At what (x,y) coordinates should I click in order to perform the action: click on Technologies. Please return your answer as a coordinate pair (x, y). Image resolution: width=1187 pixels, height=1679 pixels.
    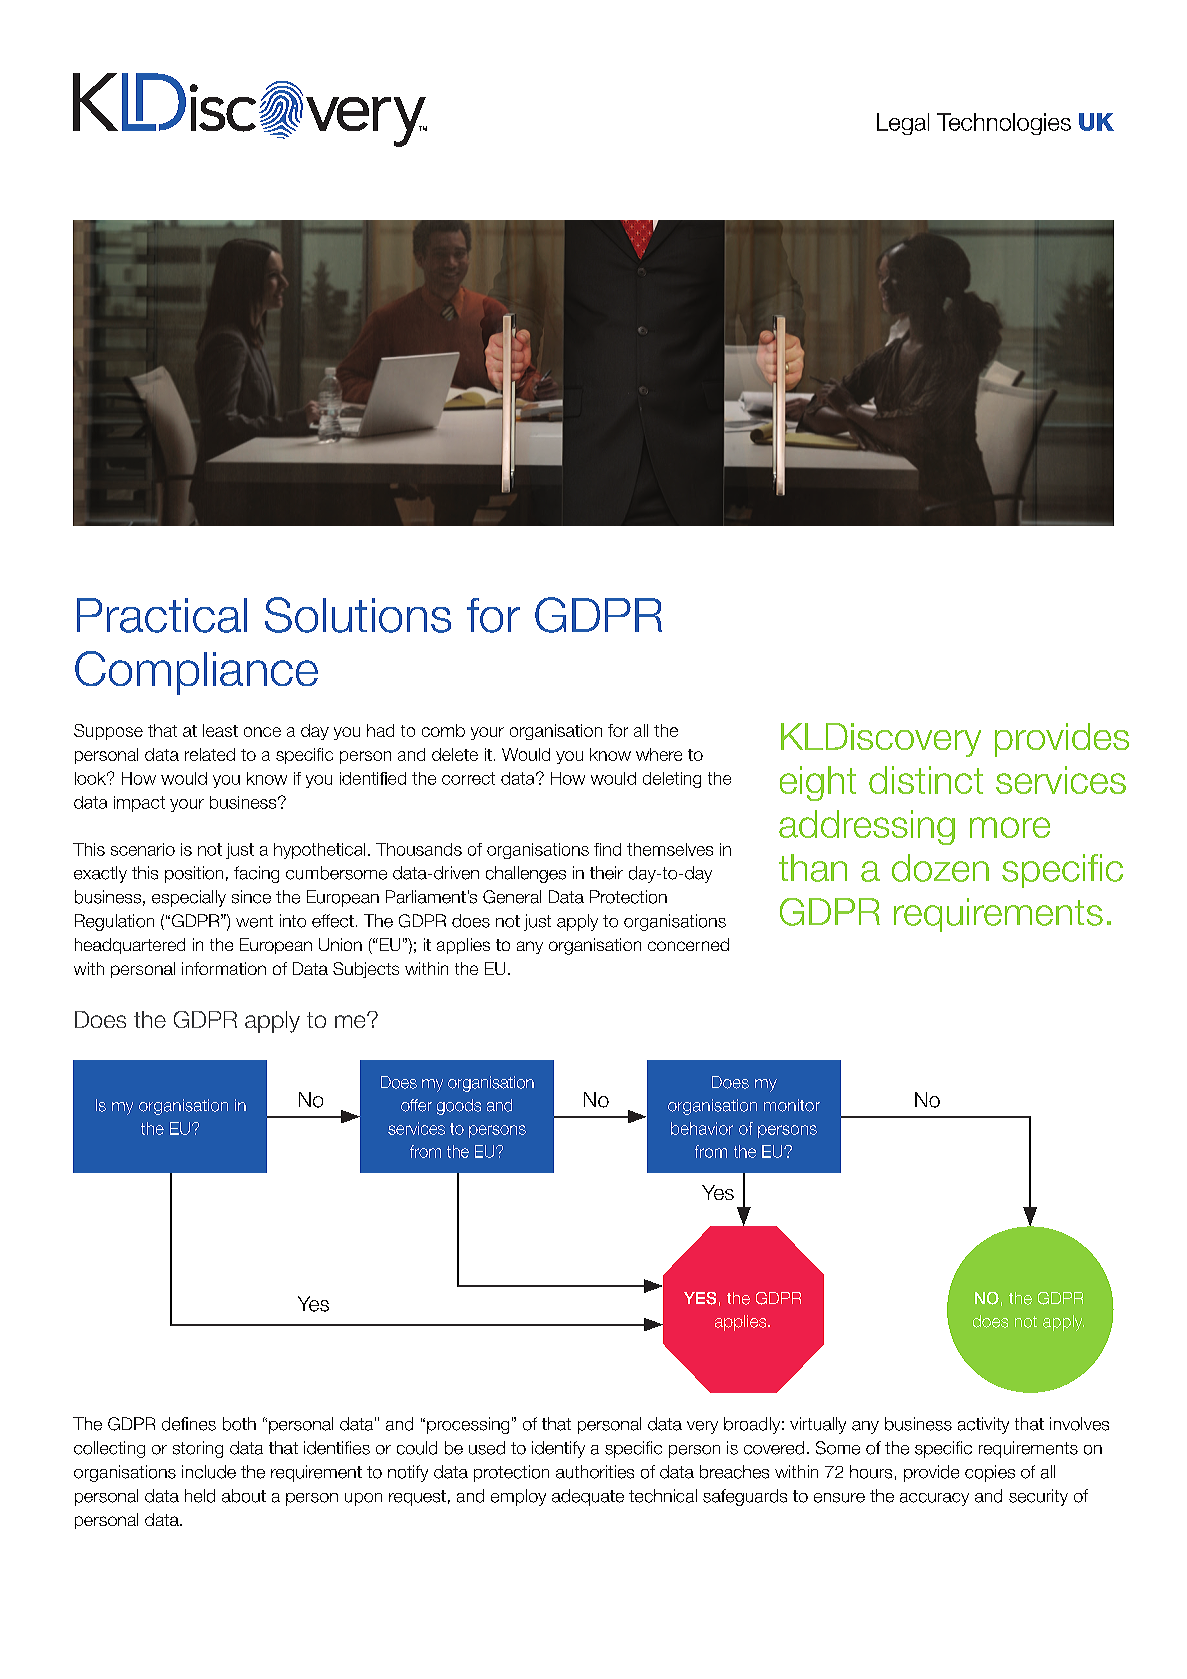
    Looking at the image, I should click on (1004, 124).
